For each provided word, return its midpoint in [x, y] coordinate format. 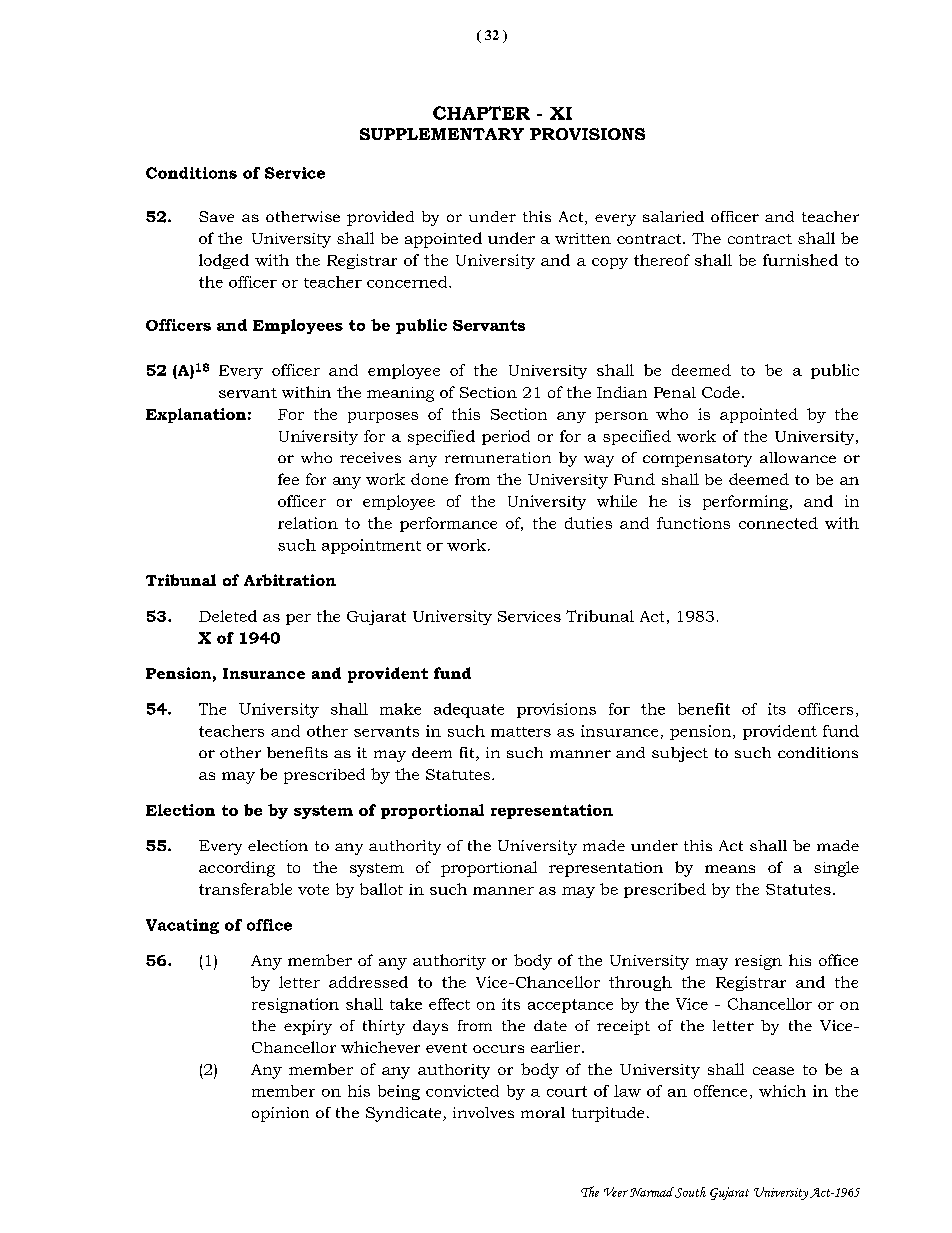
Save [216, 216]
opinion [280, 1114]
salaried [673, 216]
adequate [469, 710]
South [690, 1192]
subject [680, 754]
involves [483, 1112]
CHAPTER [481, 113]
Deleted [228, 616]
